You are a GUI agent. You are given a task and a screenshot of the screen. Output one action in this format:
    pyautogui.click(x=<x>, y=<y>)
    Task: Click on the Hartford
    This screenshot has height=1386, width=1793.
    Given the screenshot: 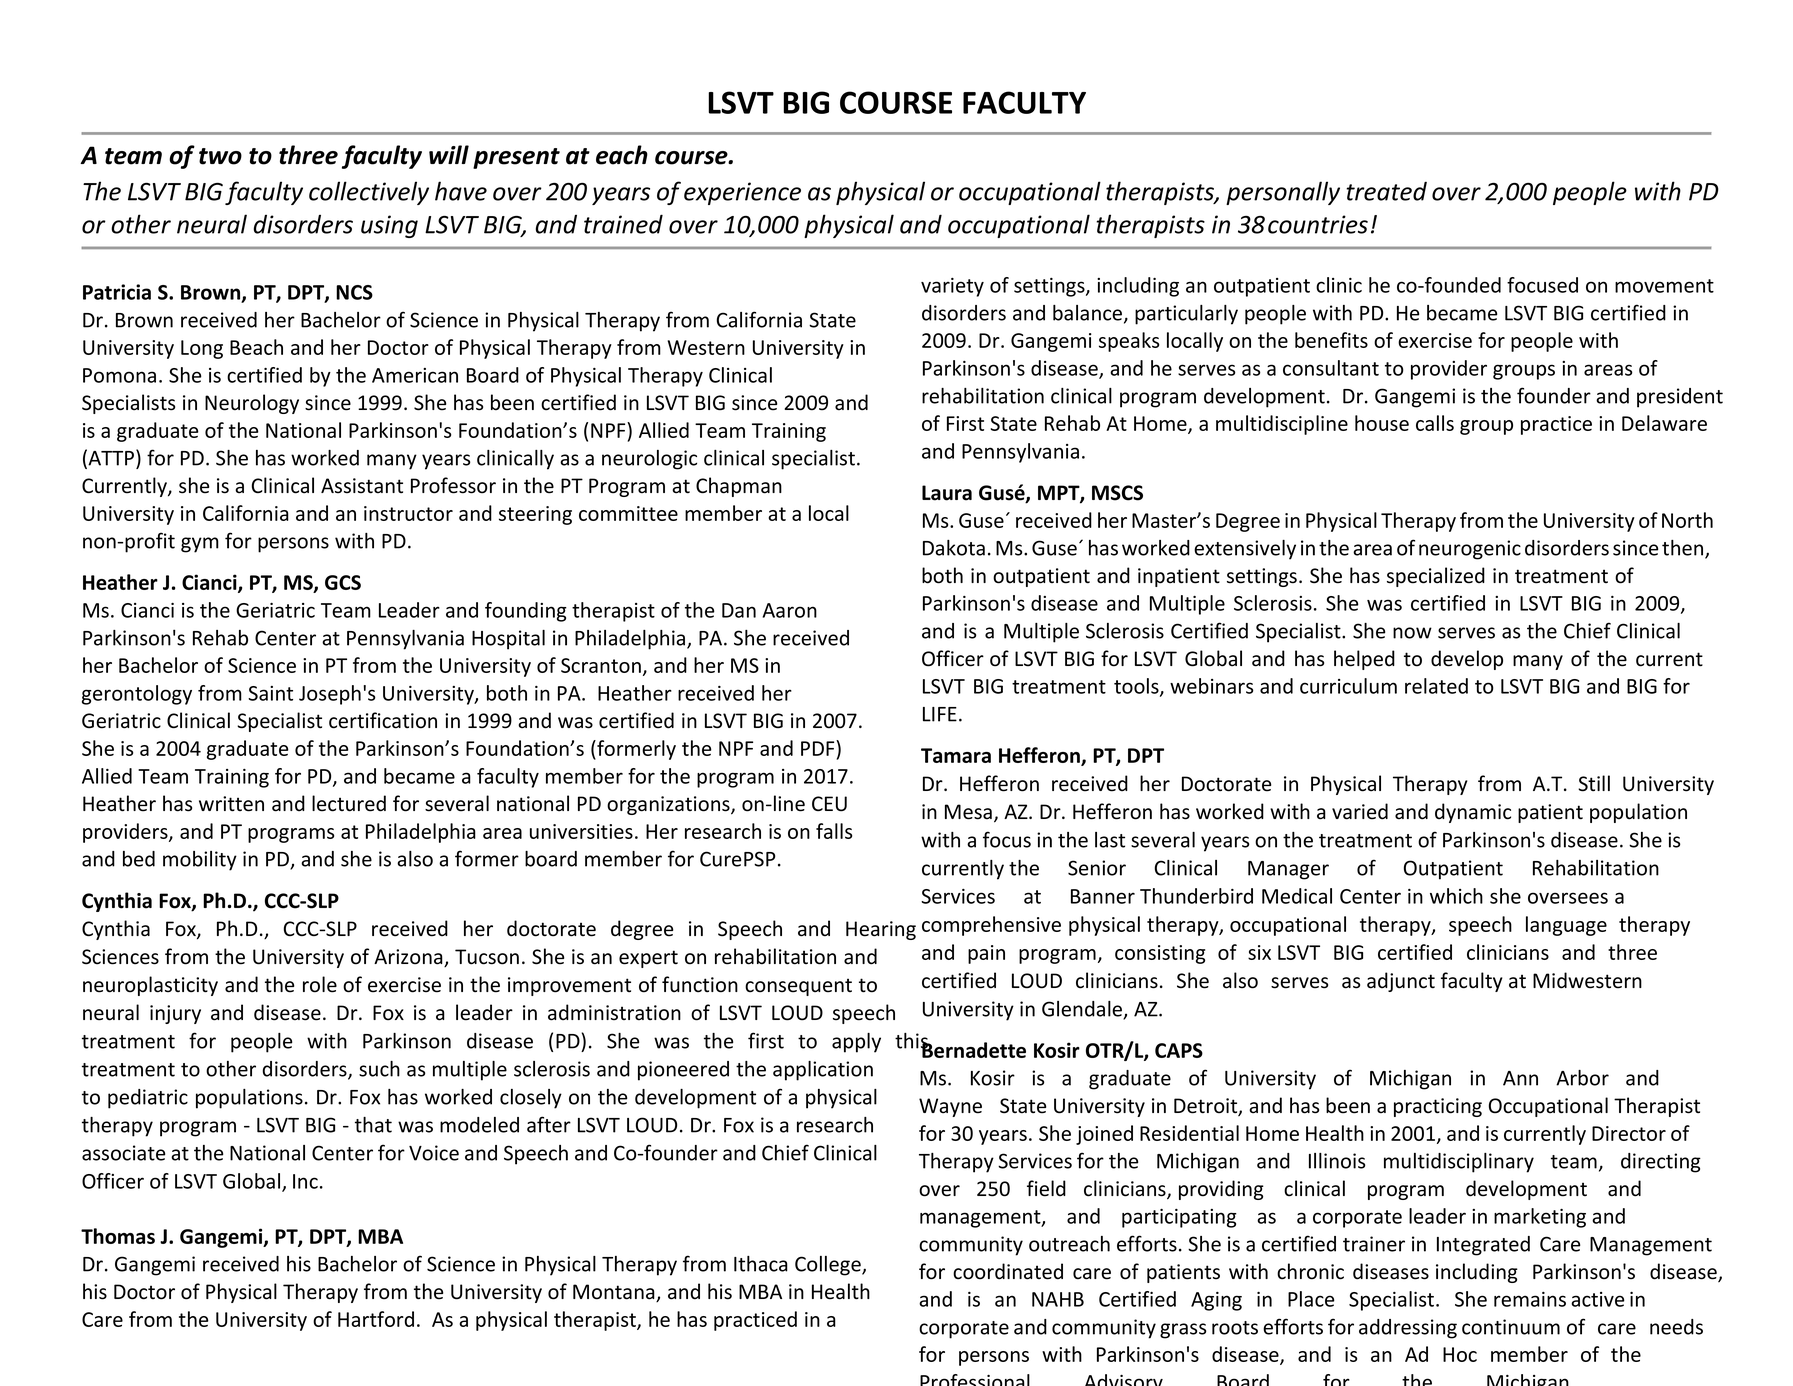 What is the action you would take?
    pyautogui.click(x=376, y=1319)
